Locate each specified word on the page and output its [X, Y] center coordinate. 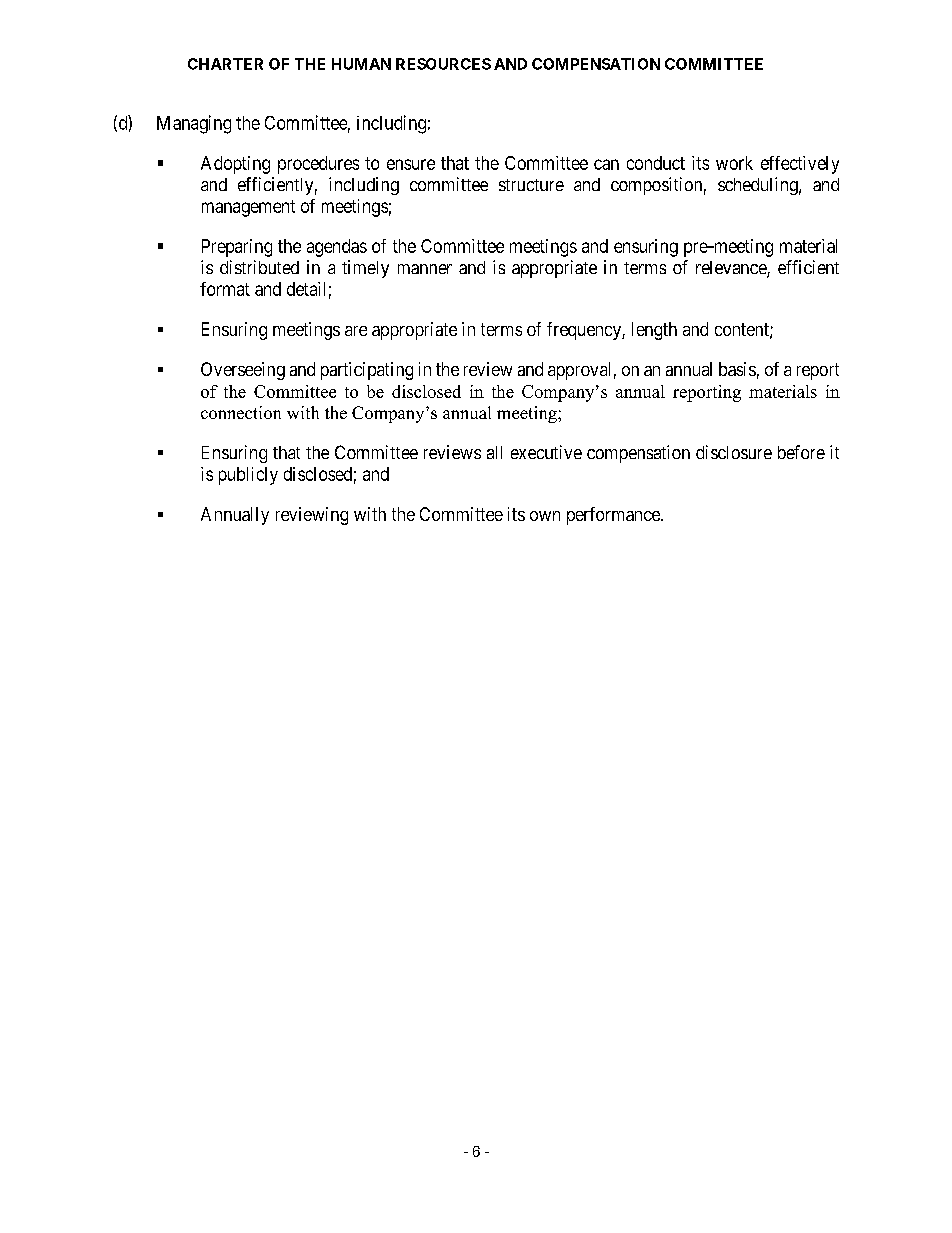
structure [531, 185]
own [545, 516]
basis [737, 369]
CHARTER [225, 64]
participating [367, 371]
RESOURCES [443, 64]
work [734, 163]
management [248, 208]
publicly [248, 476]
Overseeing [243, 371]
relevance [732, 269]
